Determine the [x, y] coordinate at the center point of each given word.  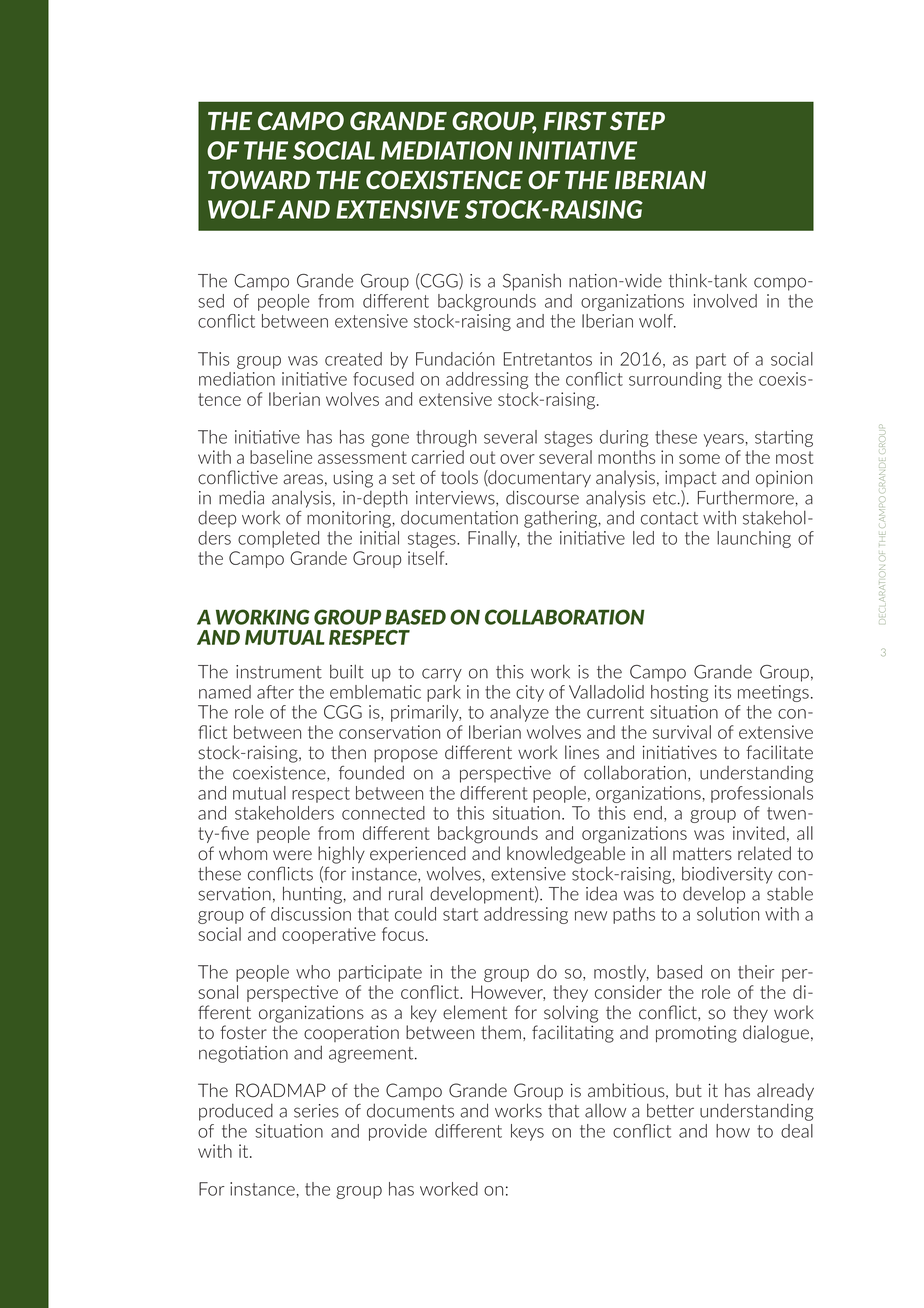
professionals [762, 794]
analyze [519, 713]
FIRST [575, 121]
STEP [637, 121]
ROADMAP [281, 1090]
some [699, 459]
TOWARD [259, 180]
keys [527, 1132]
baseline [281, 457]
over [517, 459]
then [348, 752]
